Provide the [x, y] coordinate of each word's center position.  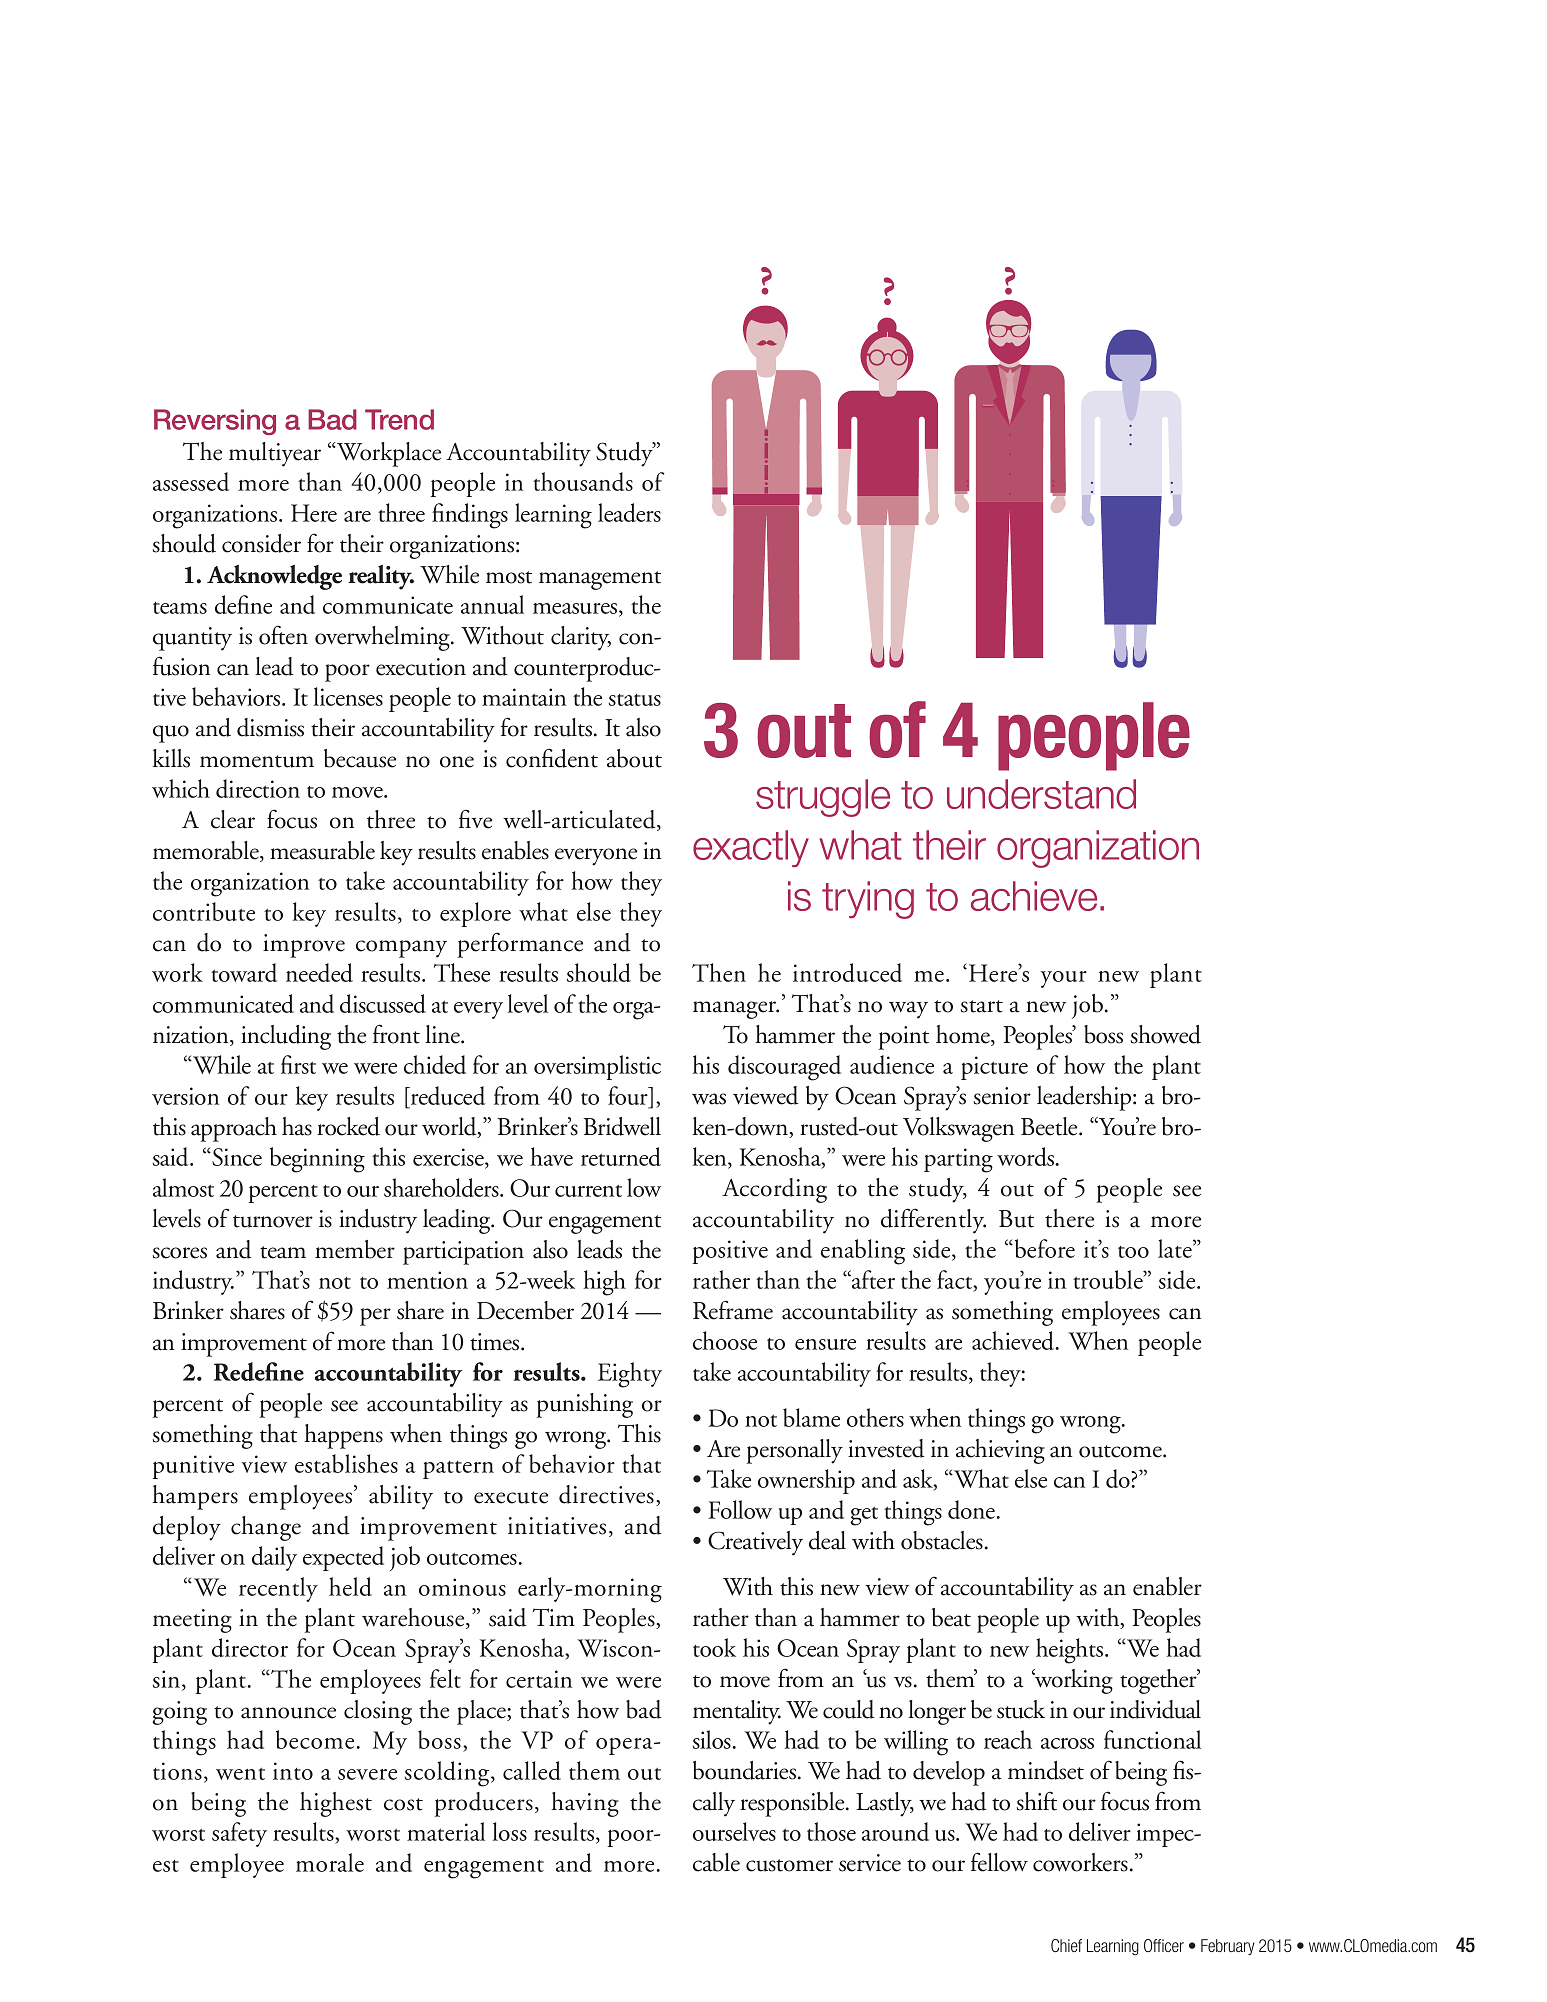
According [774, 1190]
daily [274, 1558]
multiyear [275, 454]
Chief [1066, 1945]
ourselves [734, 1831]
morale [330, 1862]
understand [1041, 794]
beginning [317, 1160]
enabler [1167, 1586]
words [1027, 1156]
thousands [583, 481]
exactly [751, 848]
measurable [322, 850]
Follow [740, 1509]
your [1063, 979]
